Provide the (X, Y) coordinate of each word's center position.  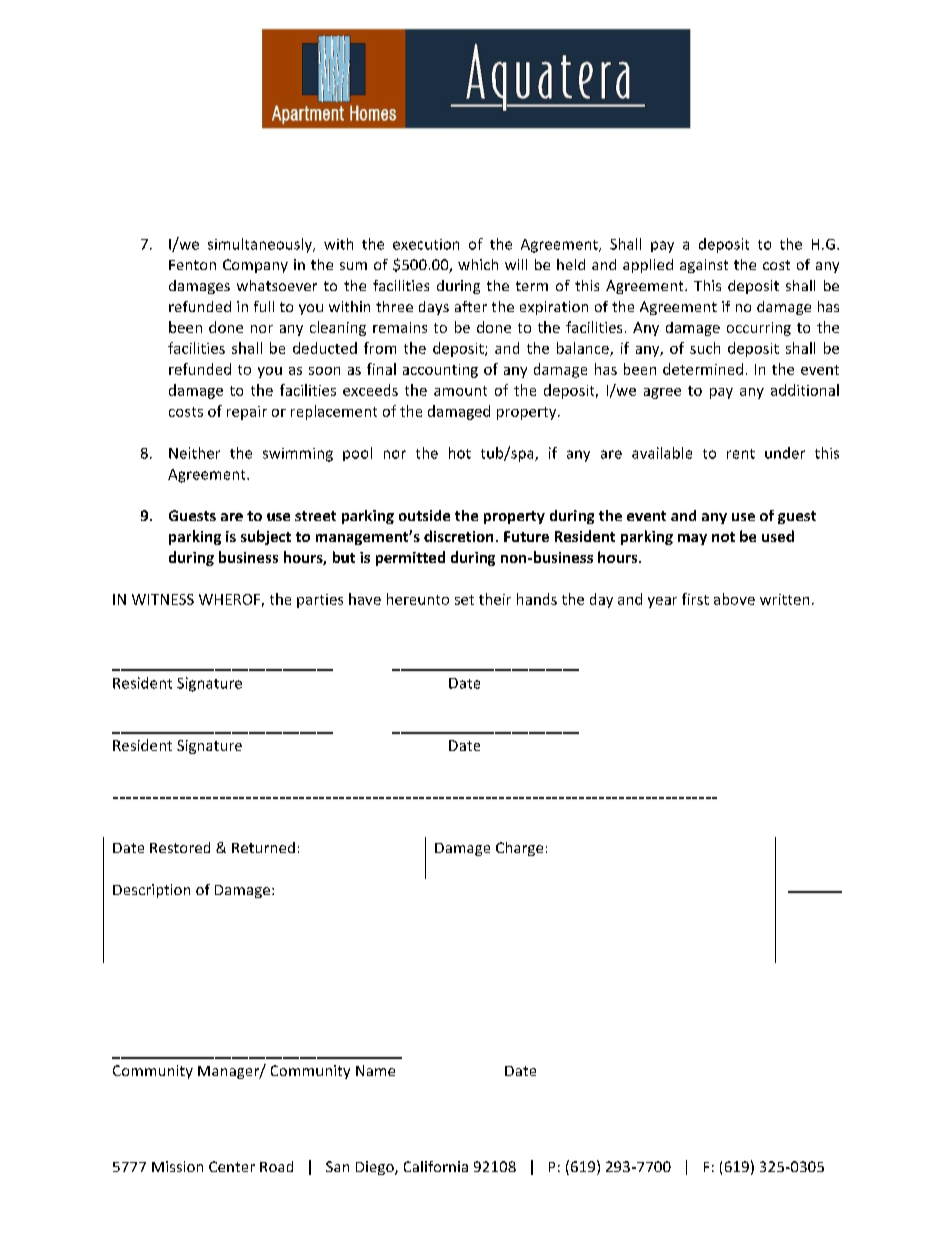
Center (232, 1166)
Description (151, 891)
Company (255, 266)
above (734, 599)
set (464, 600)
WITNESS (163, 599)
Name (375, 1070)
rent (741, 454)
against (704, 266)
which (478, 264)
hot (460, 453)
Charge (519, 849)
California (436, 1166)
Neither (194, 453)
